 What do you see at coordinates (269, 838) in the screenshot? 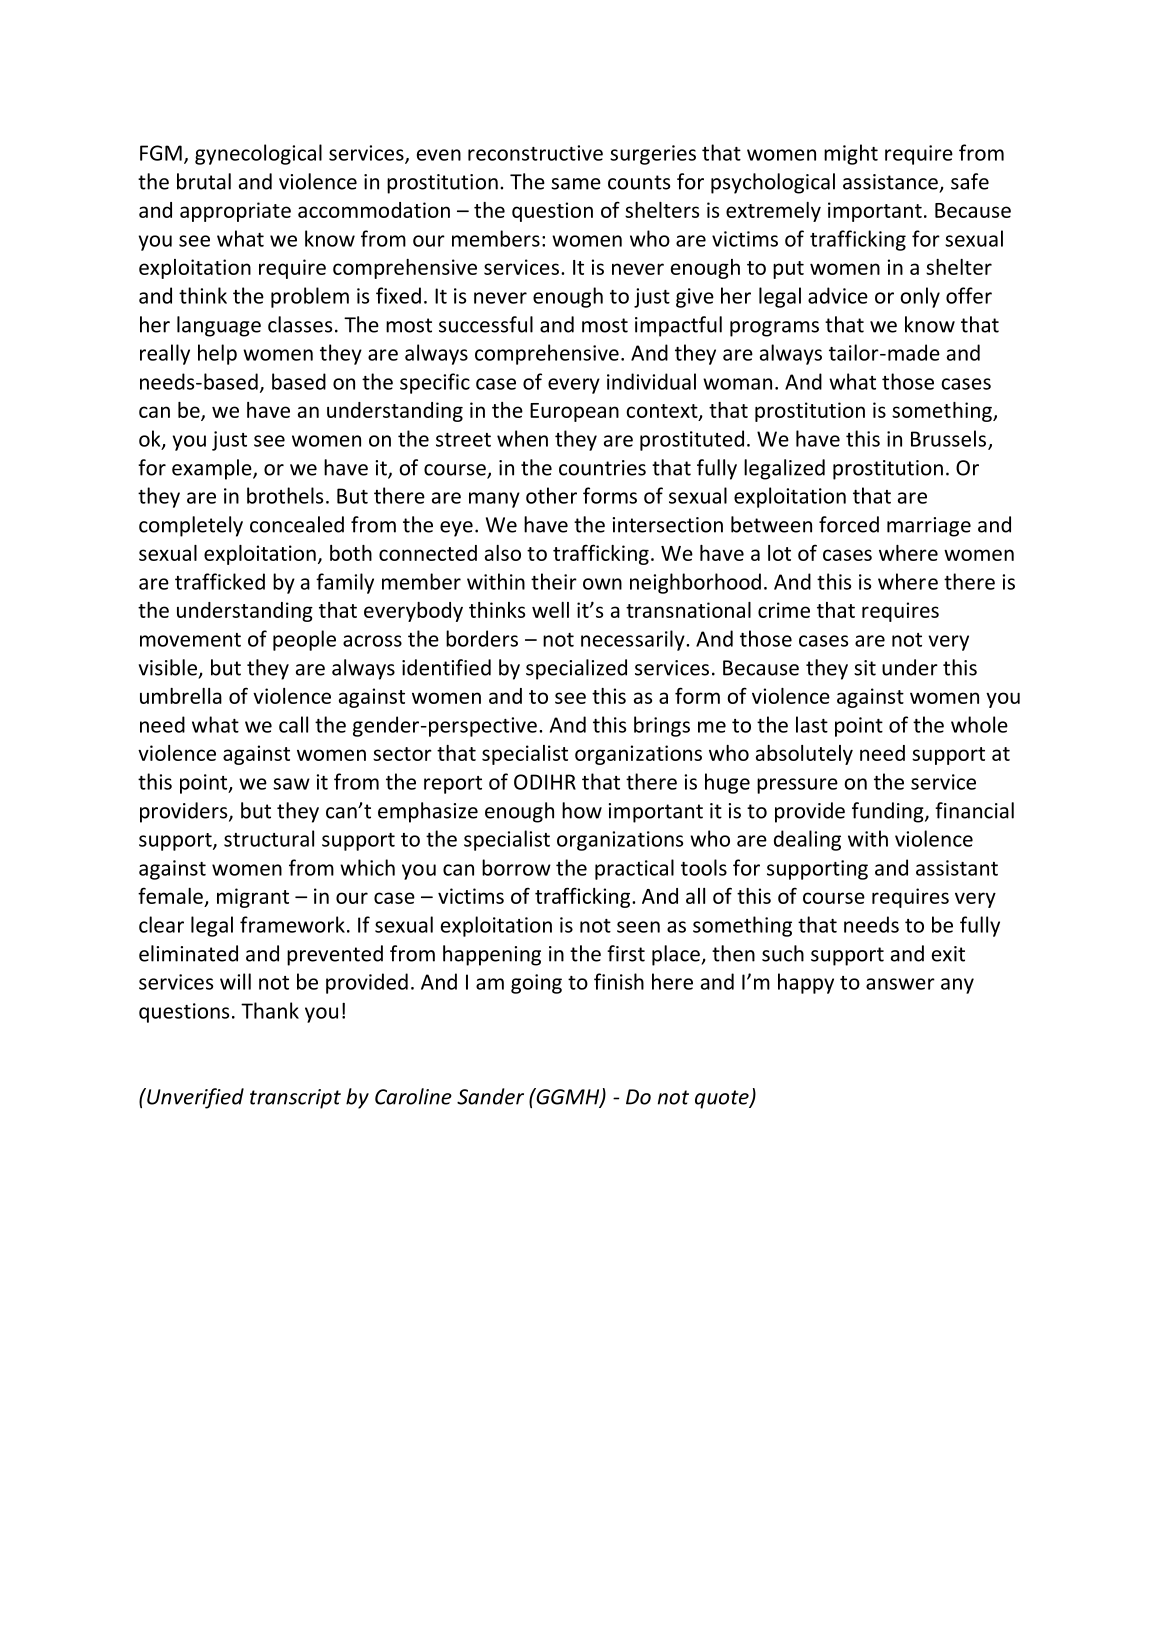
I see `structural` at bounding box center [269, 838].
